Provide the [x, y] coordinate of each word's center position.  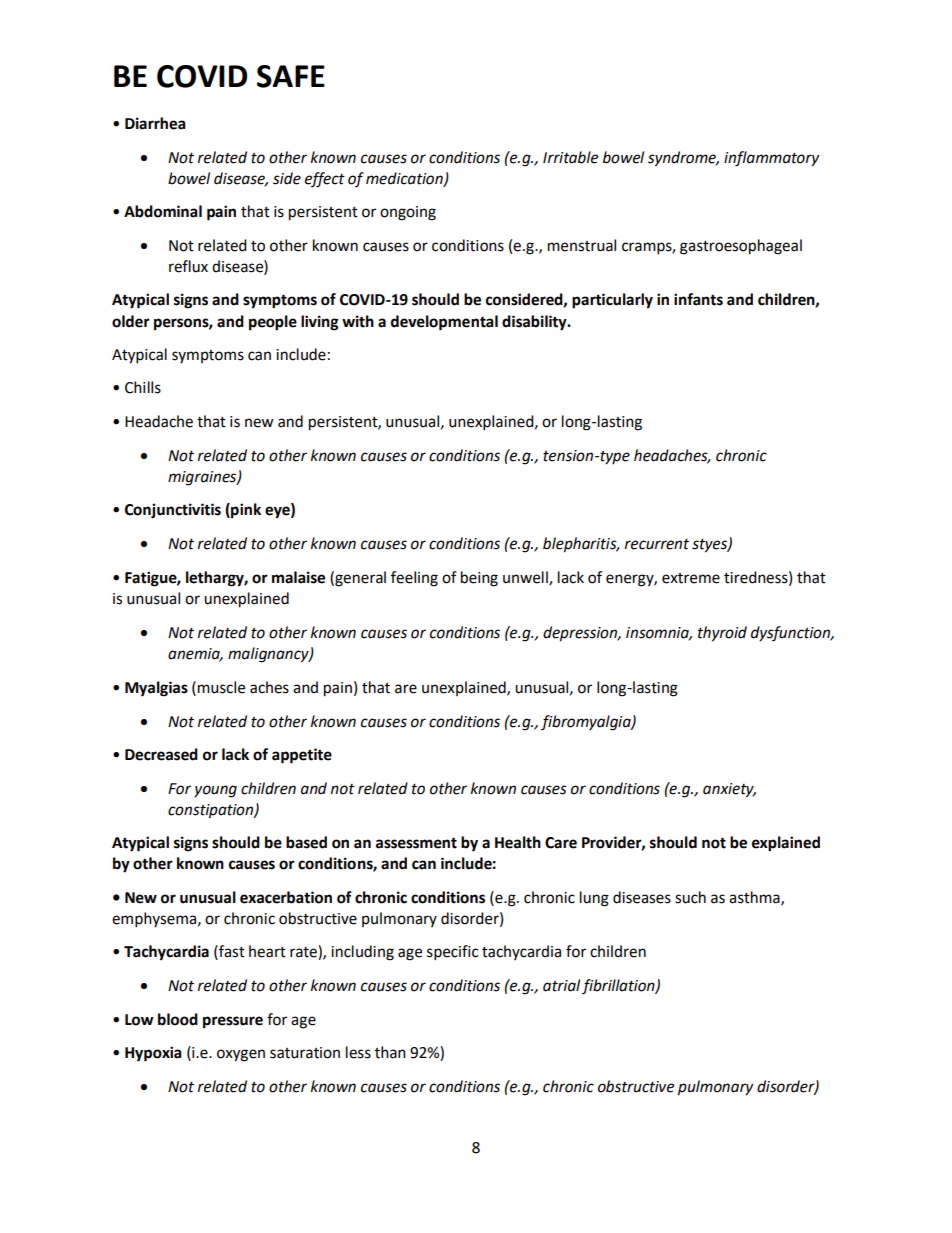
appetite [302, 756]
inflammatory [771, 159]
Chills [143, 387]
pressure [233, 1022]
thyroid [722, 634]
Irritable [570, 157]
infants [698, 299]
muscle [221, 687]
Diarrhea [155, 123]
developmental [444, 323]
